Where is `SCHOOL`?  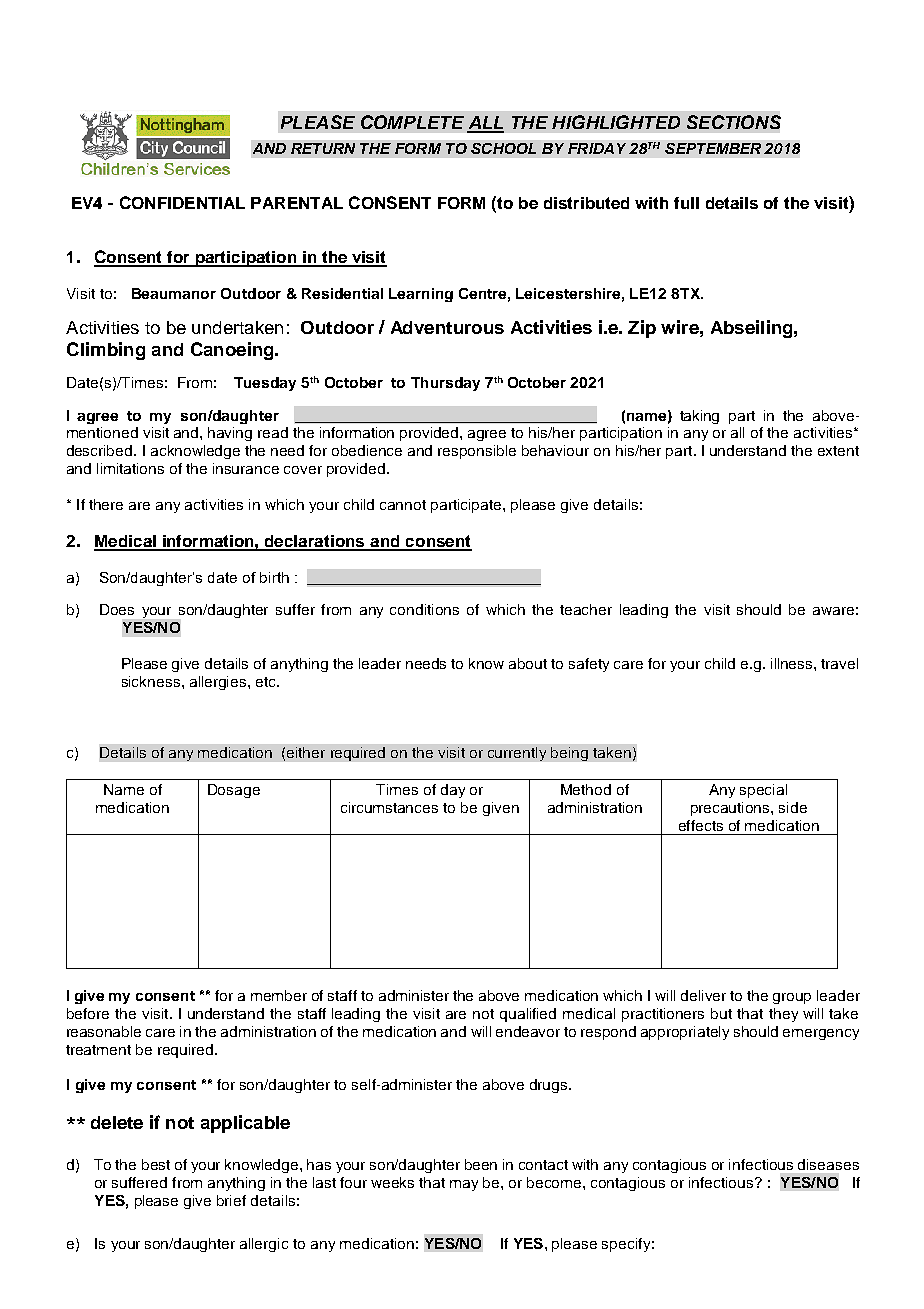
SCHOOL is located at coordinates (503, 148).
